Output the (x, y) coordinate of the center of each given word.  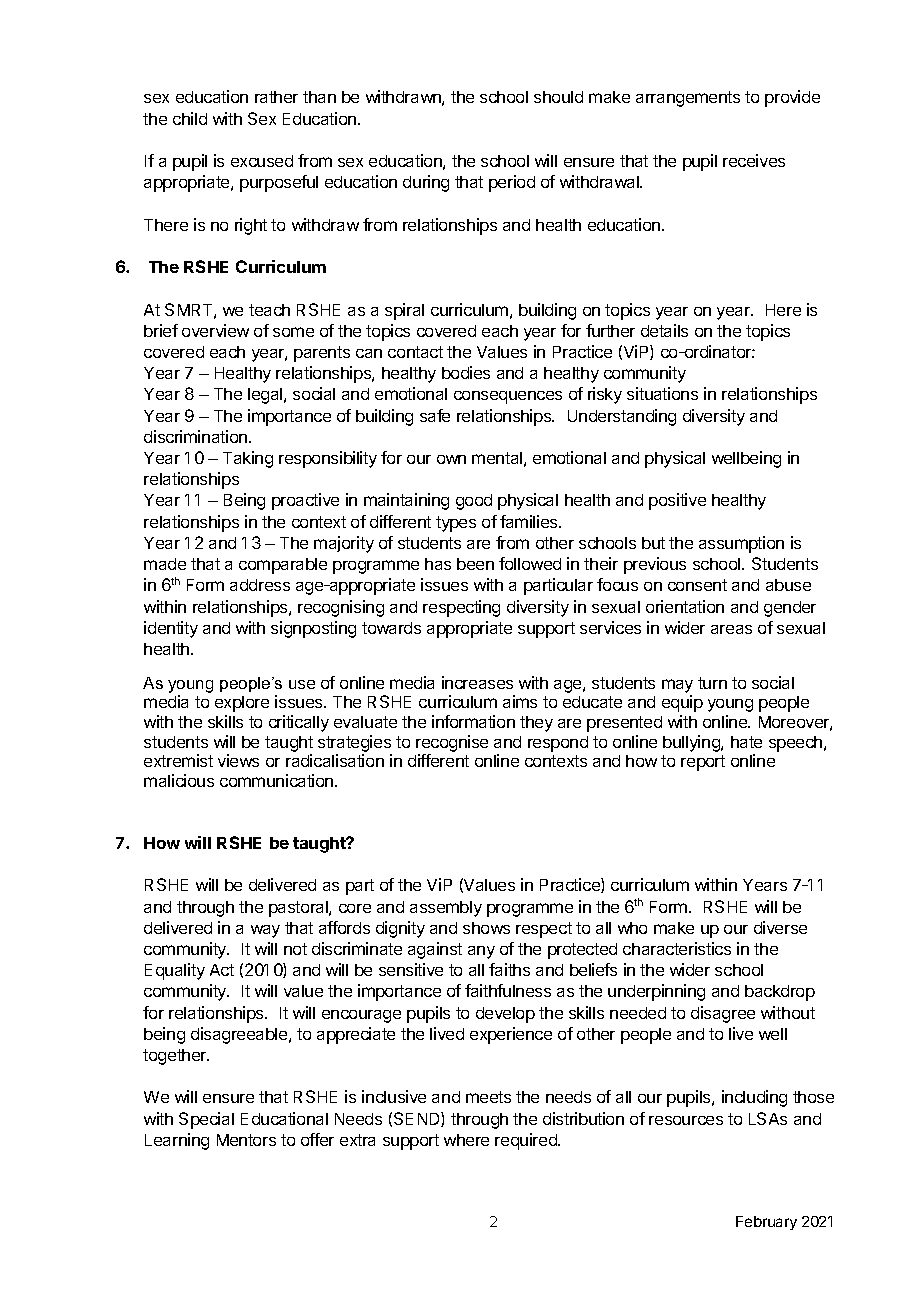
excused (262, 161)
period (512, 183)
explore (242, 704)
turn (712, 683)
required (527, 1141)
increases (477, 682)
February (766, 1223)
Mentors (246, 1140)
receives (754, 160)
